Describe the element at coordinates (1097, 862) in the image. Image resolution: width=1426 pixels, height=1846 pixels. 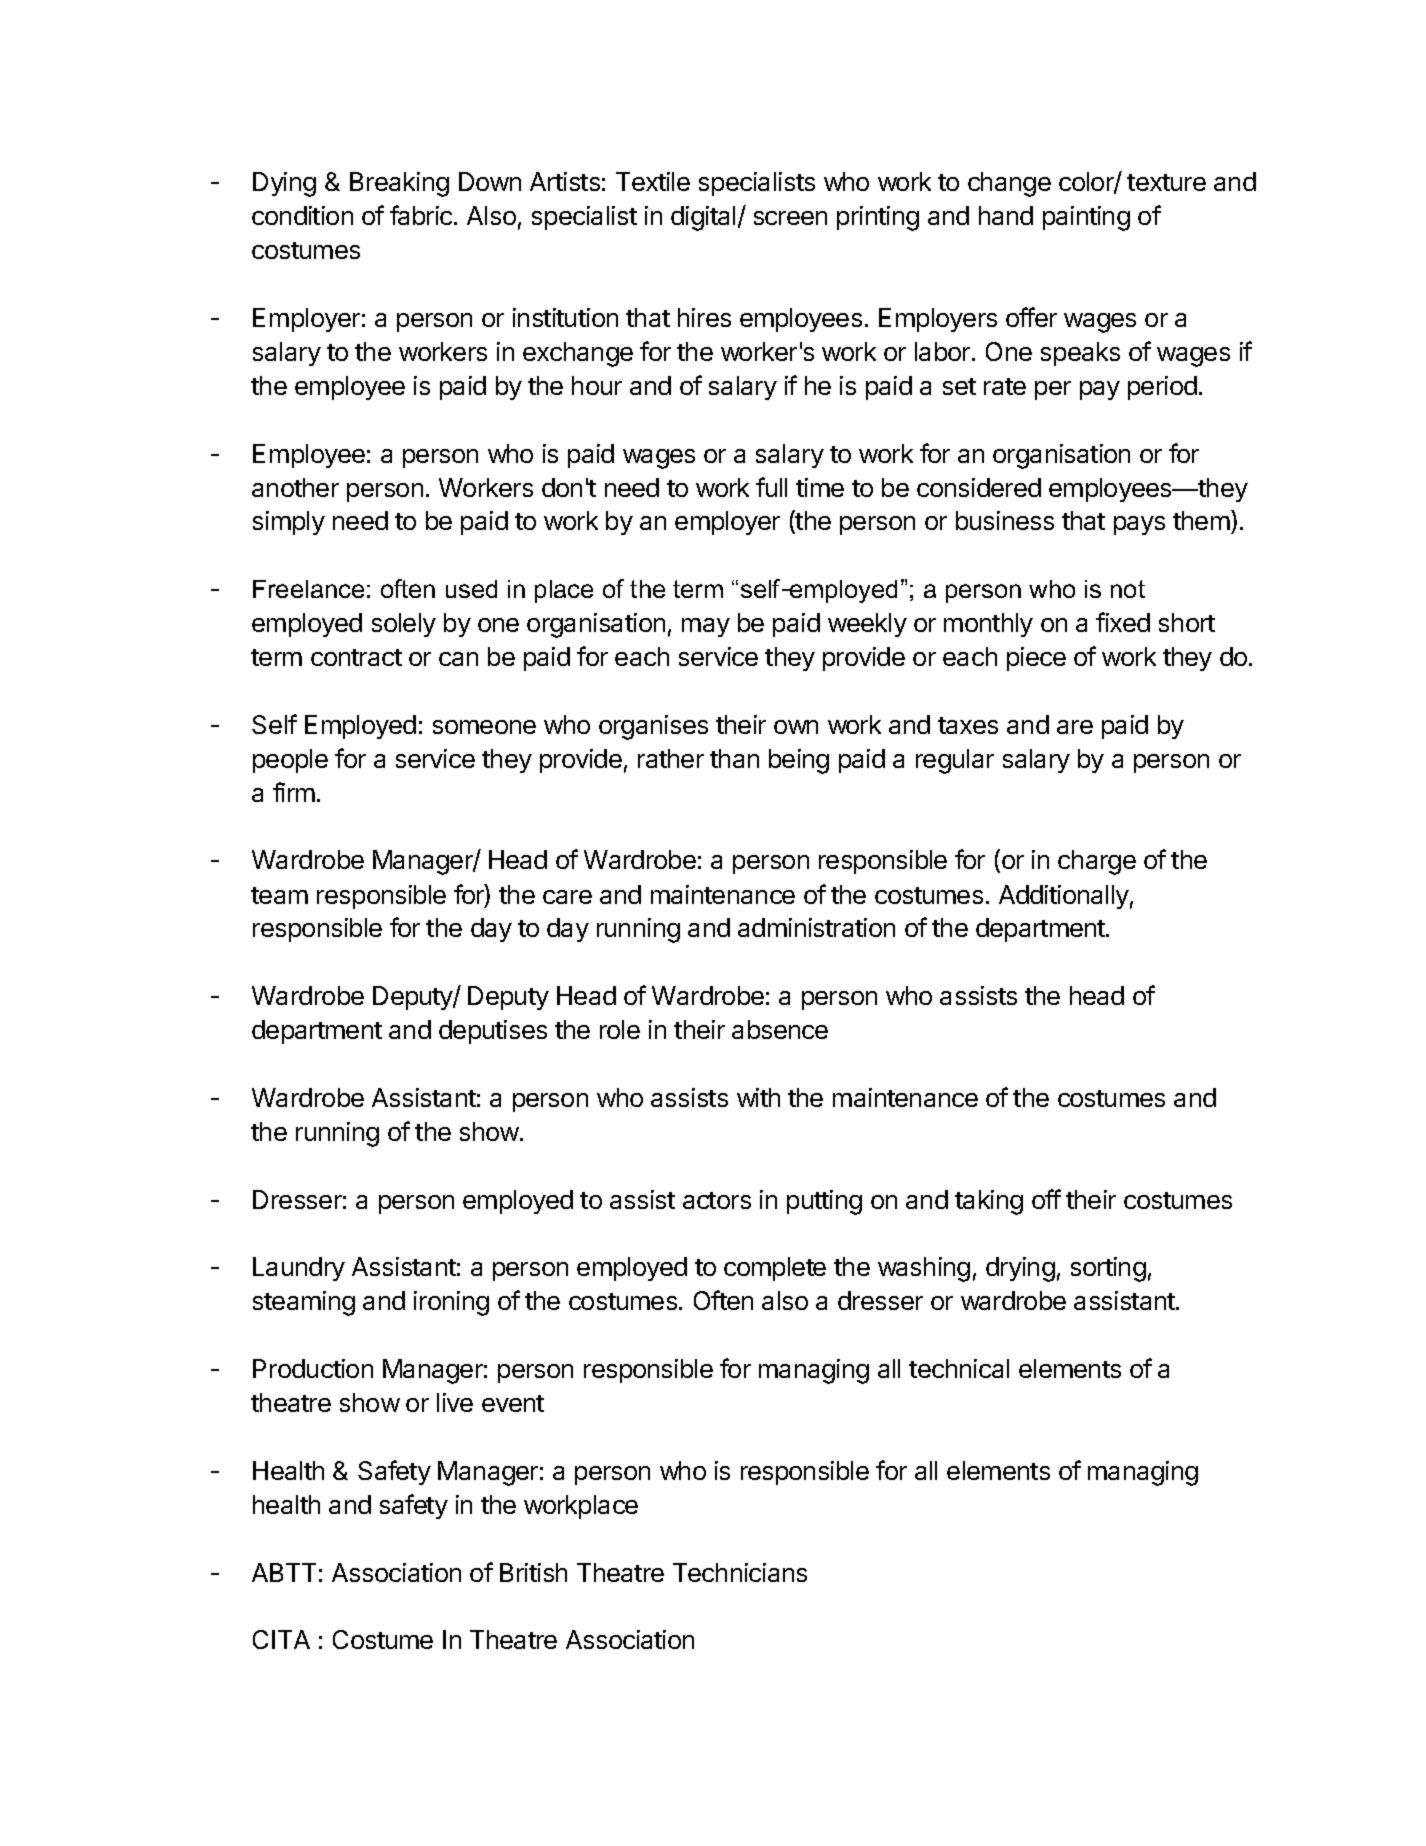
I see `charge` at that location.
